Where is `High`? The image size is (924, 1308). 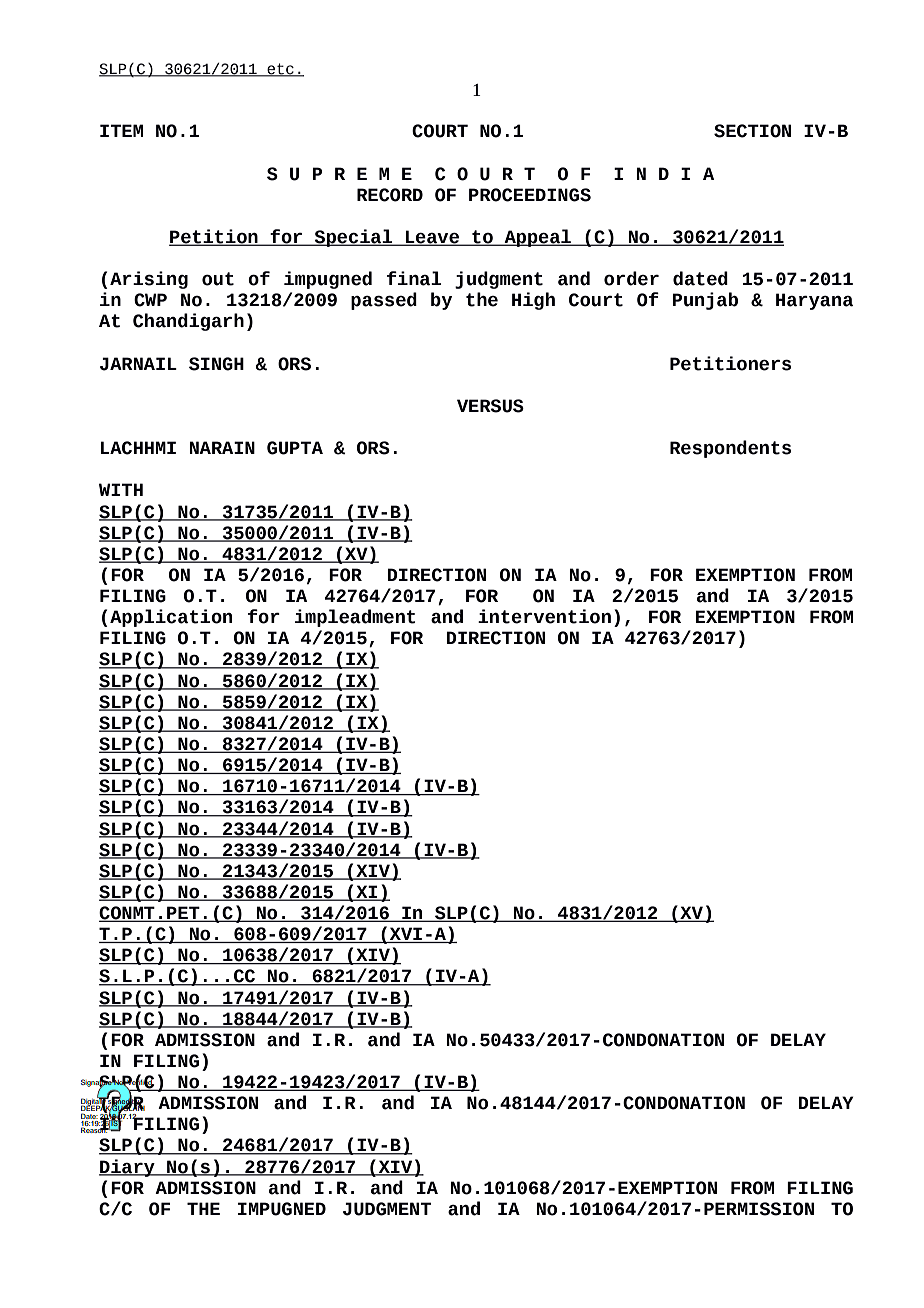
High is located at coordinates (533, 301).
